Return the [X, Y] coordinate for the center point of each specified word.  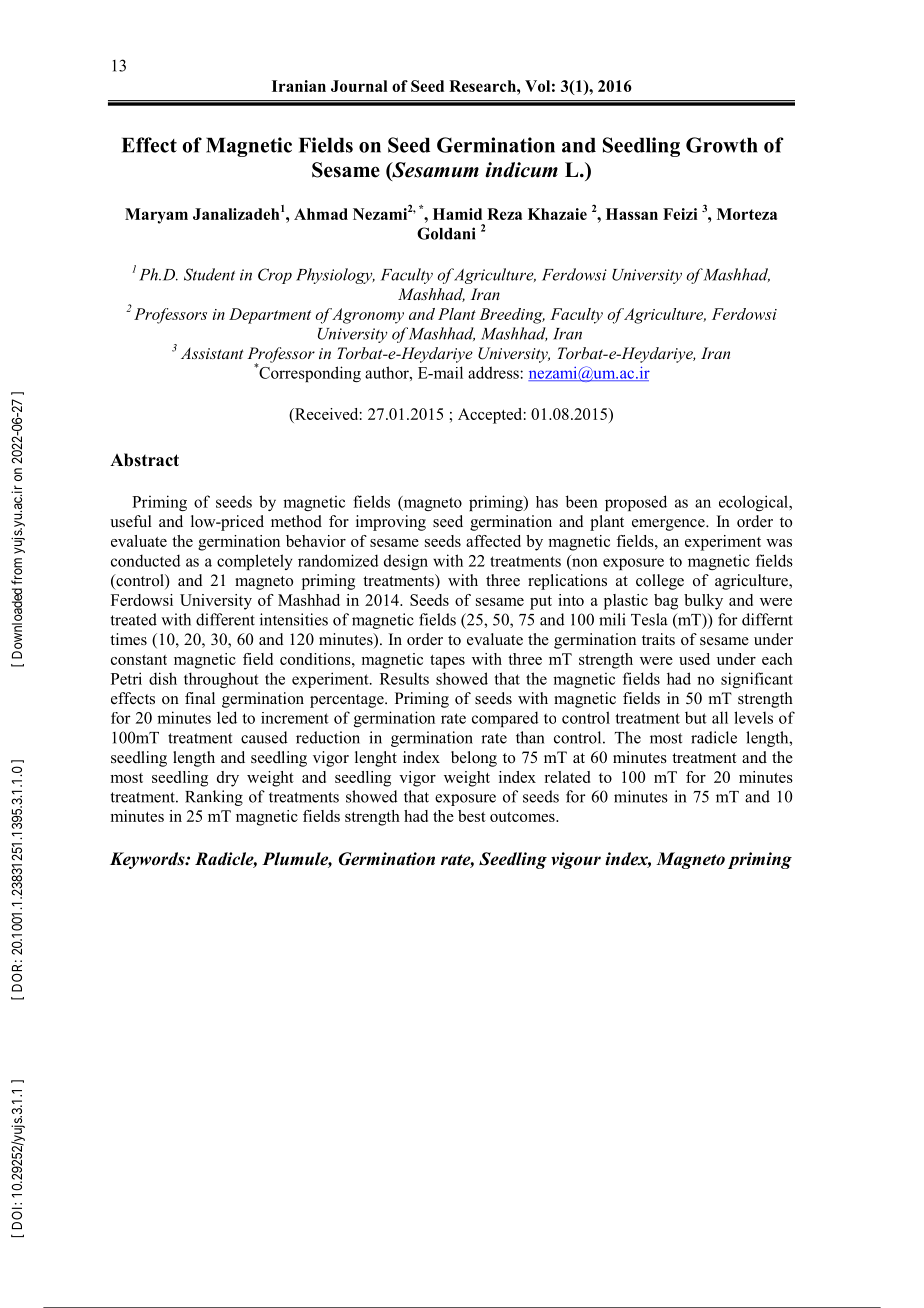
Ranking [214, 798]
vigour [576, 860]
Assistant [212, 353]
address [494, 372]
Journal [359, 86]
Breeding [512, 316]
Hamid [457, 214]
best [472, 816]
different [225, 619]
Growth [721, 145]
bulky [703, 602]
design [406, 562]
